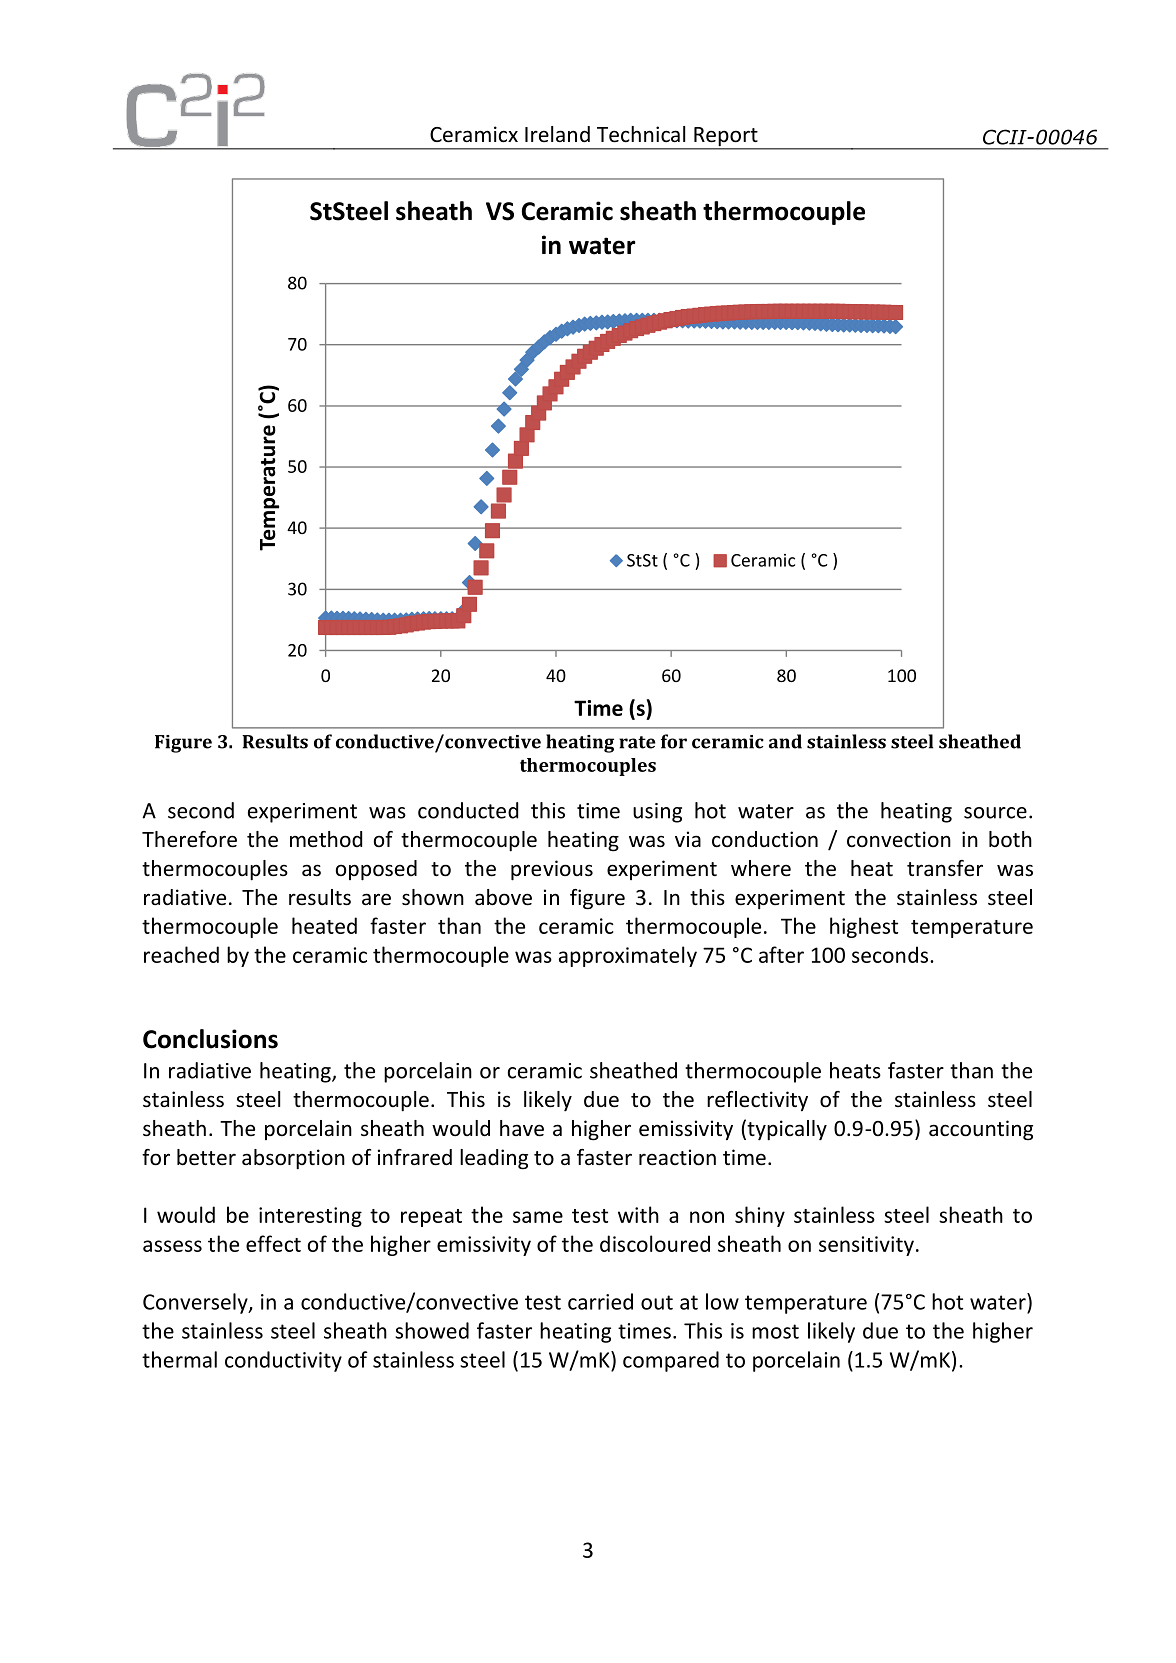 This page has height=1663, width=1176. What do you see at coordinates (981, 1130) in the page?
I see `accounting` at bounding box center [981, 1130].
